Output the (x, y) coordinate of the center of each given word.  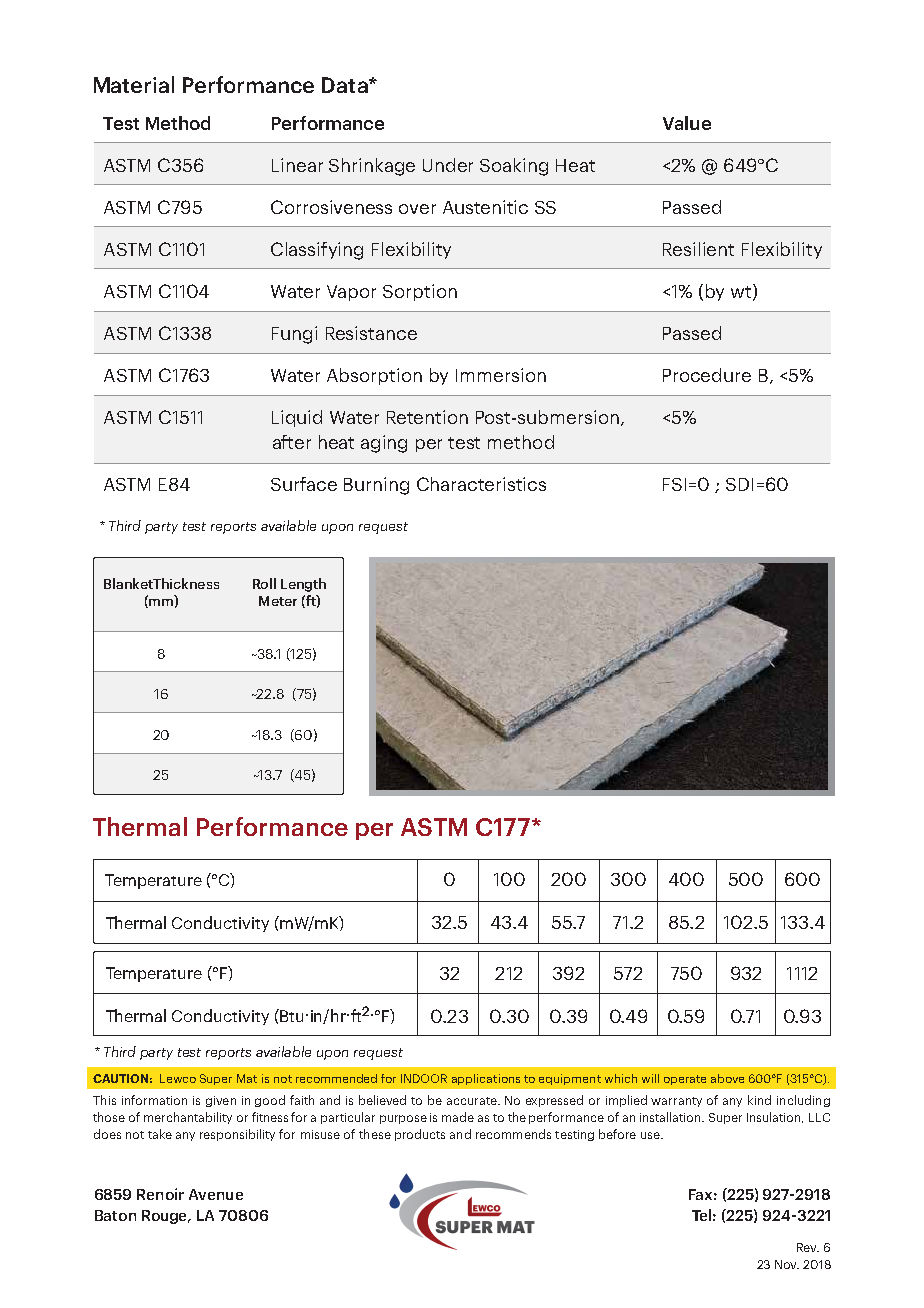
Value (687, 123)
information (154, 1100)
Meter (278, 601)
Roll (264, 583)
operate (685, 1080)
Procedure (707, 375)
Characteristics (481, 484)
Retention (427, 417)
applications (486, 1079)
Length (303, 585)
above (727, 1078)
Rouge (166, 1217)
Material (134, 84)
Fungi (294, 335)
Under (448, 165)
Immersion (501, 375)
